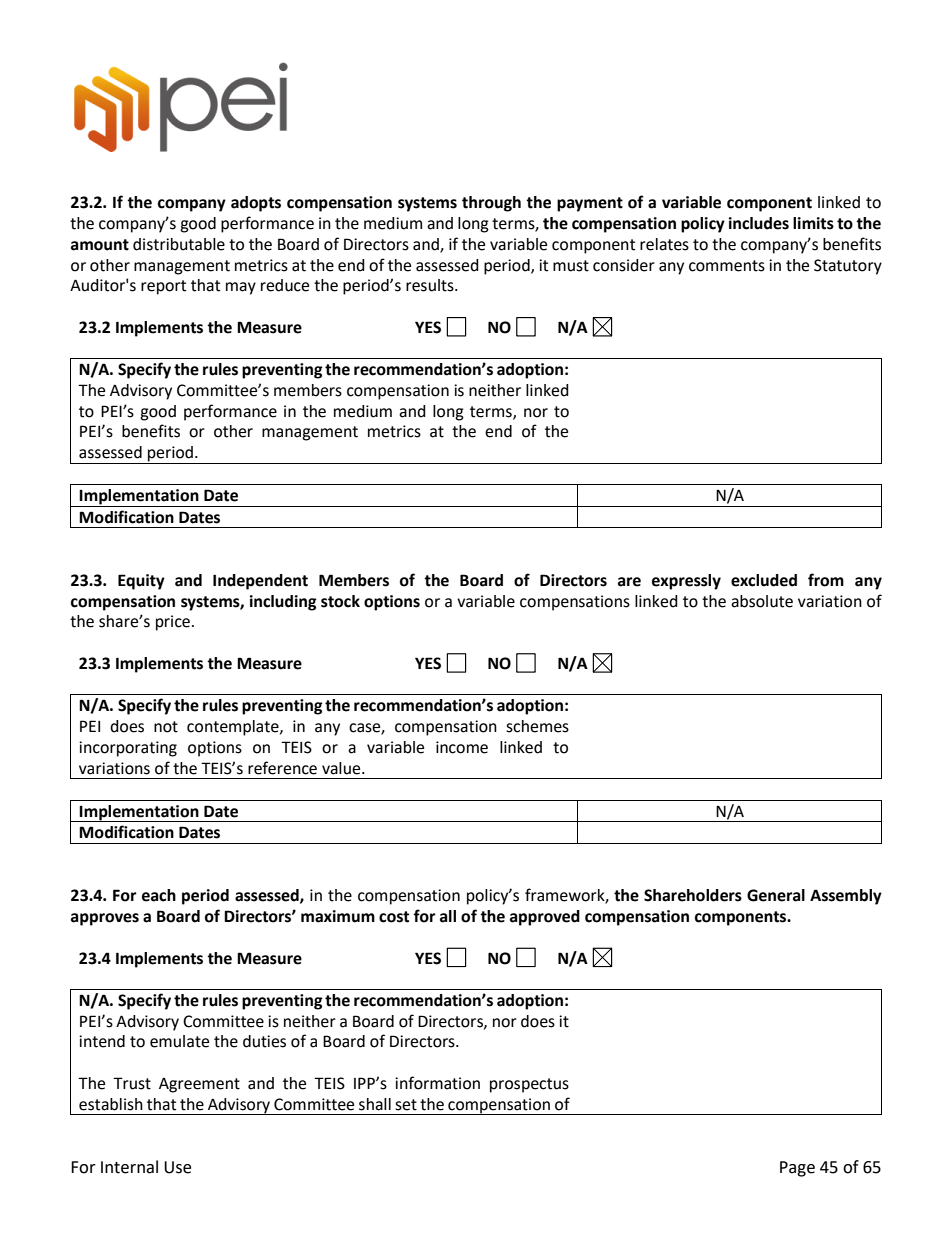 The image size is (952, 1233). What do you see at coordinates (340, 601) in the page?
I see `stock` at bounding box center [340, 601].
